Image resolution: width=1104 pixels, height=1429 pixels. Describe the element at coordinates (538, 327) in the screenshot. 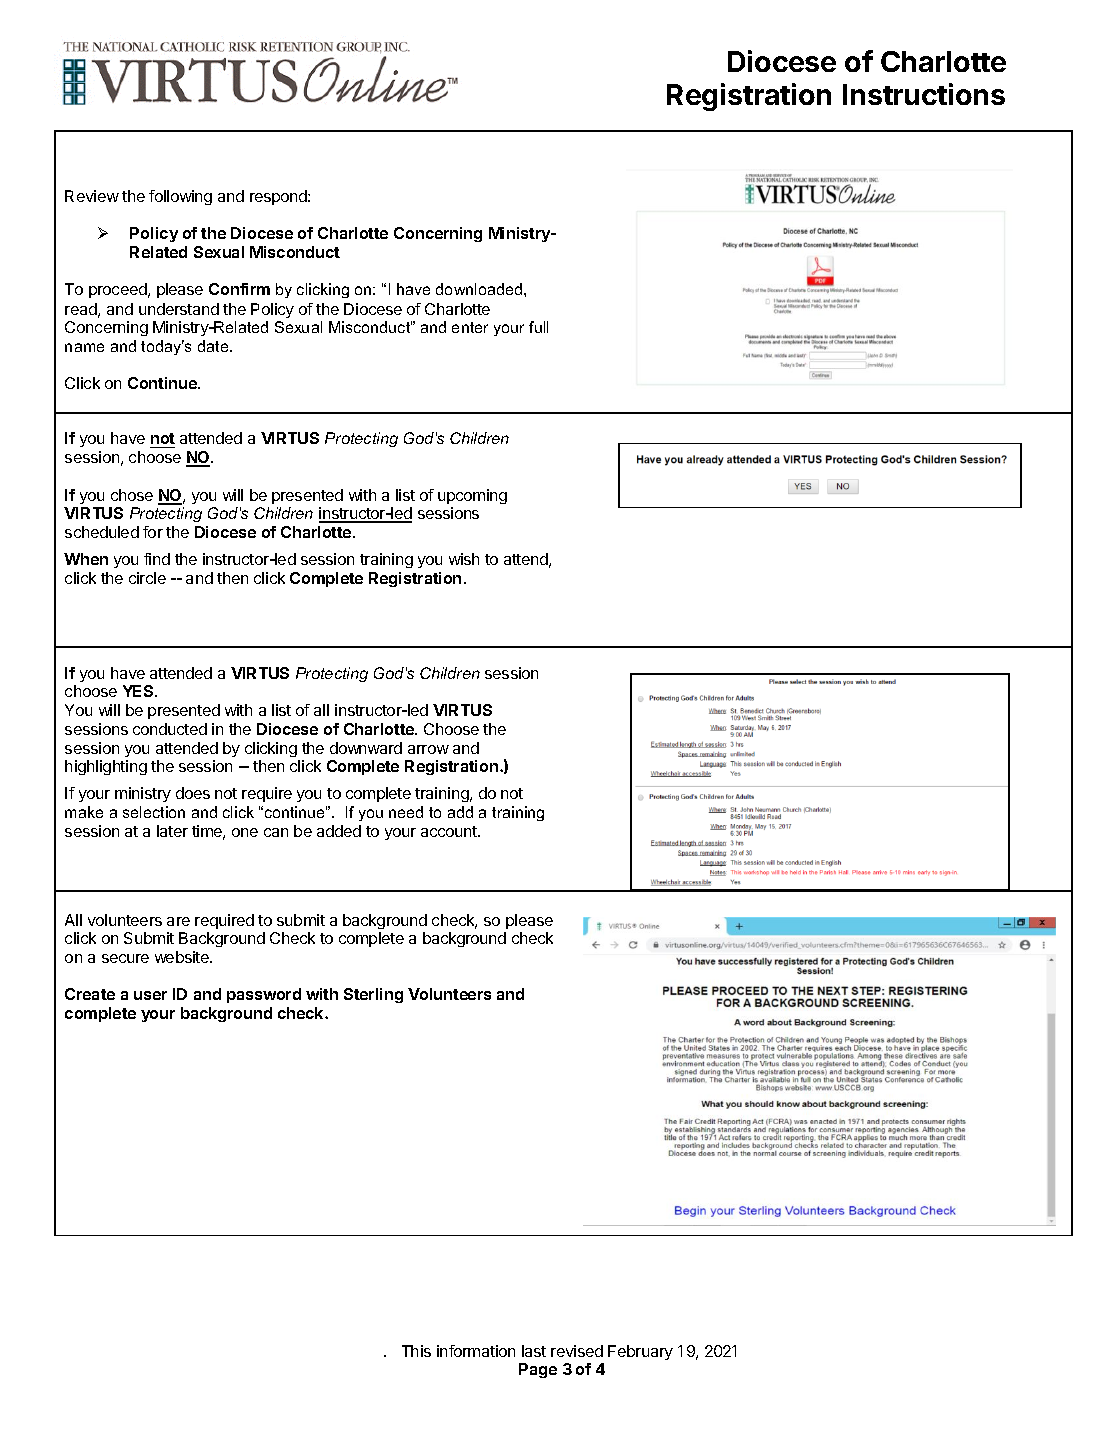

I see `full` at that location.
